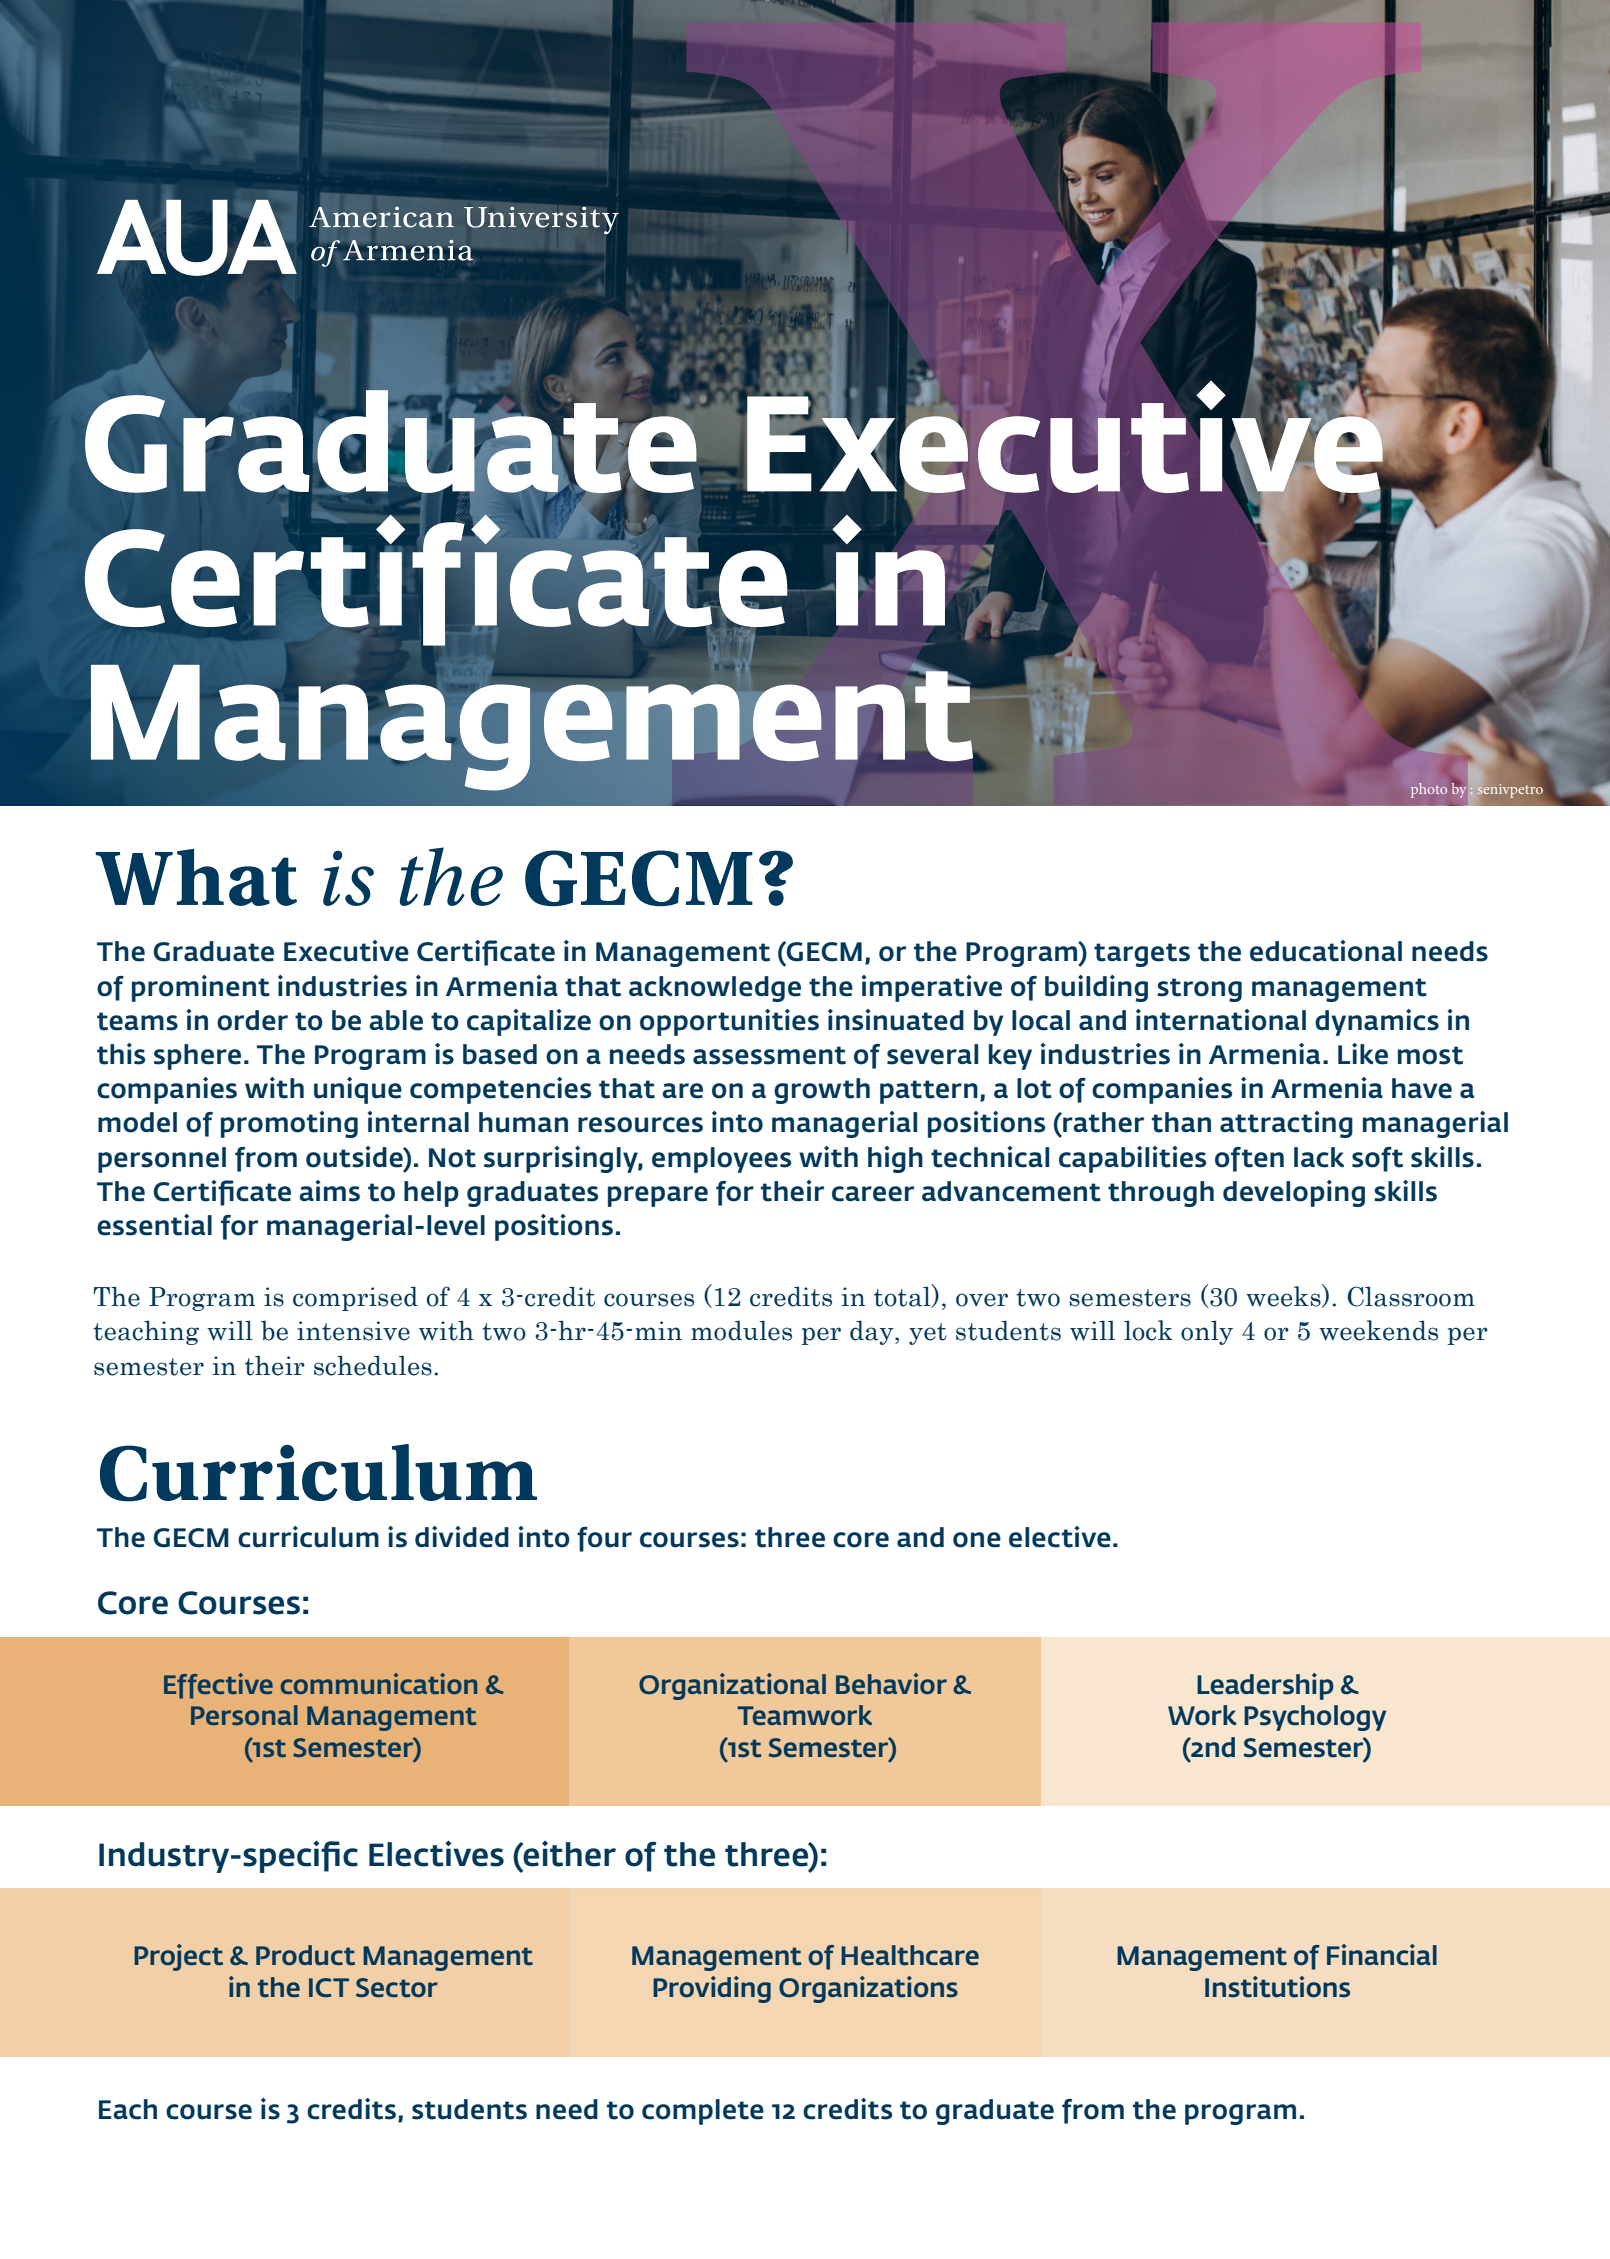 The height and width of the screenshot is (2259, 1610). Describe the element at coordinates (732, 1686) in the screenshot. I see `Organizational` at that location.
